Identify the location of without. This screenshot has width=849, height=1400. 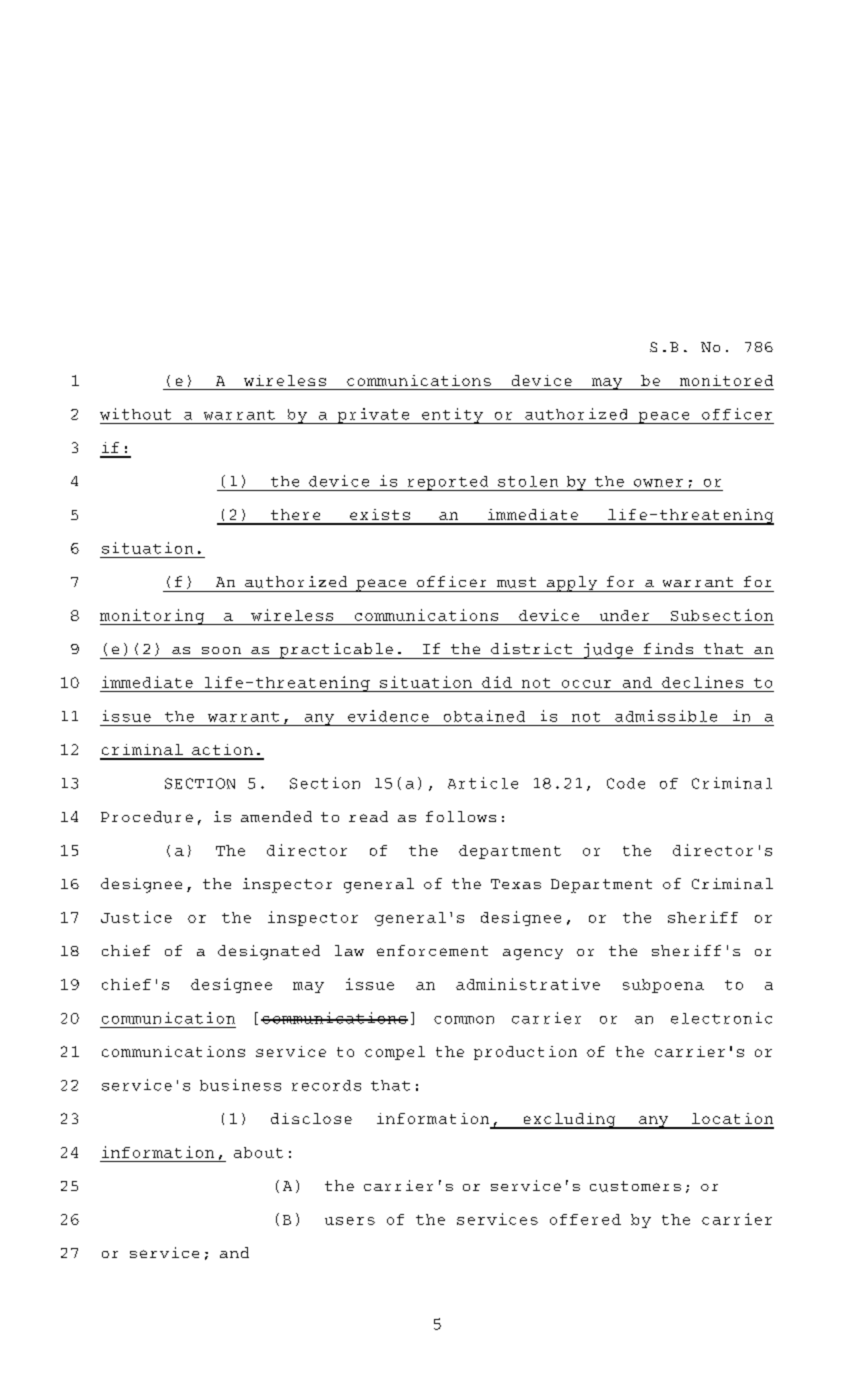
(135, 414).
